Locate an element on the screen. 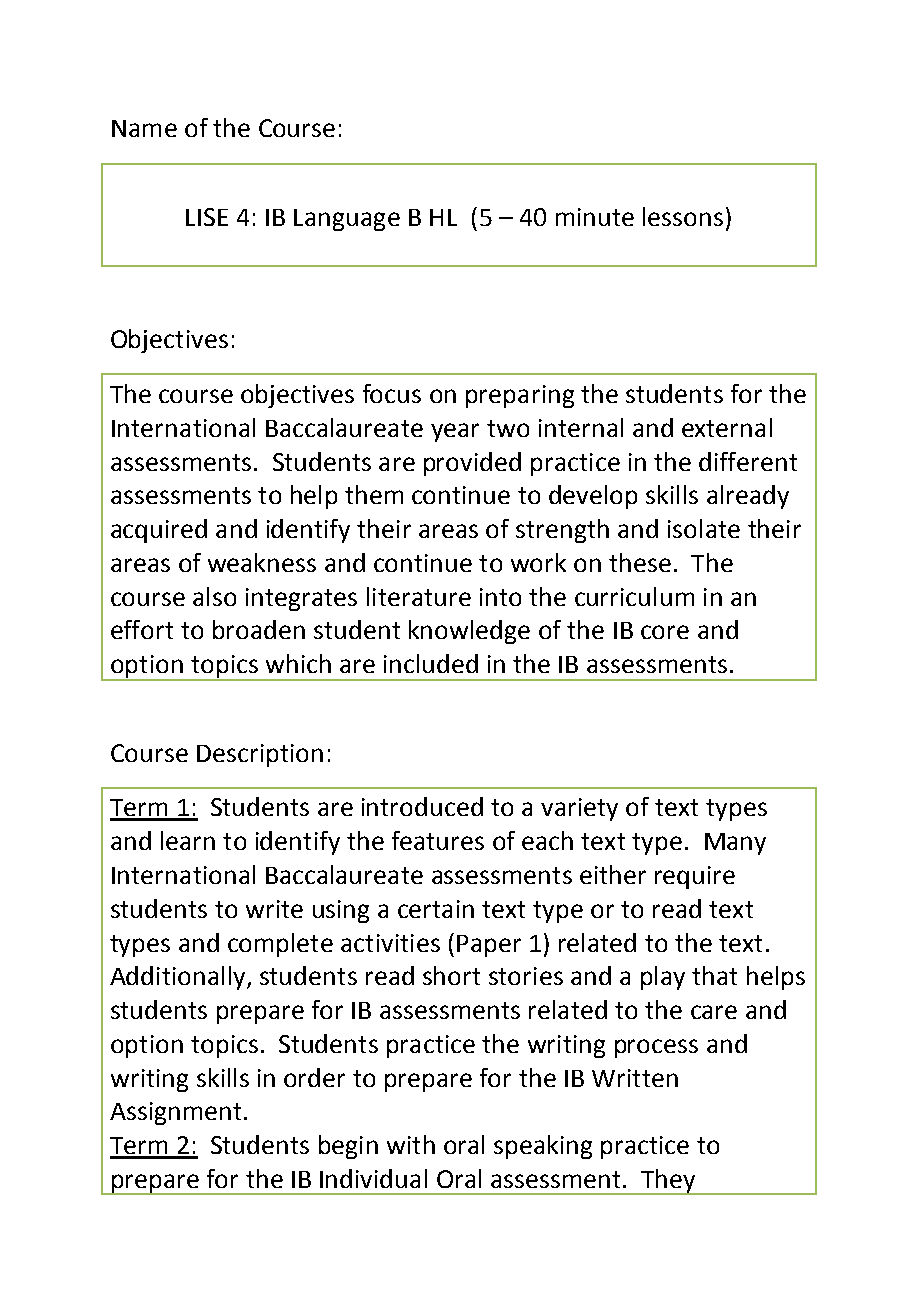 This screenshot has height=1308, width=924. certain is located at coordinates (436, 909).
